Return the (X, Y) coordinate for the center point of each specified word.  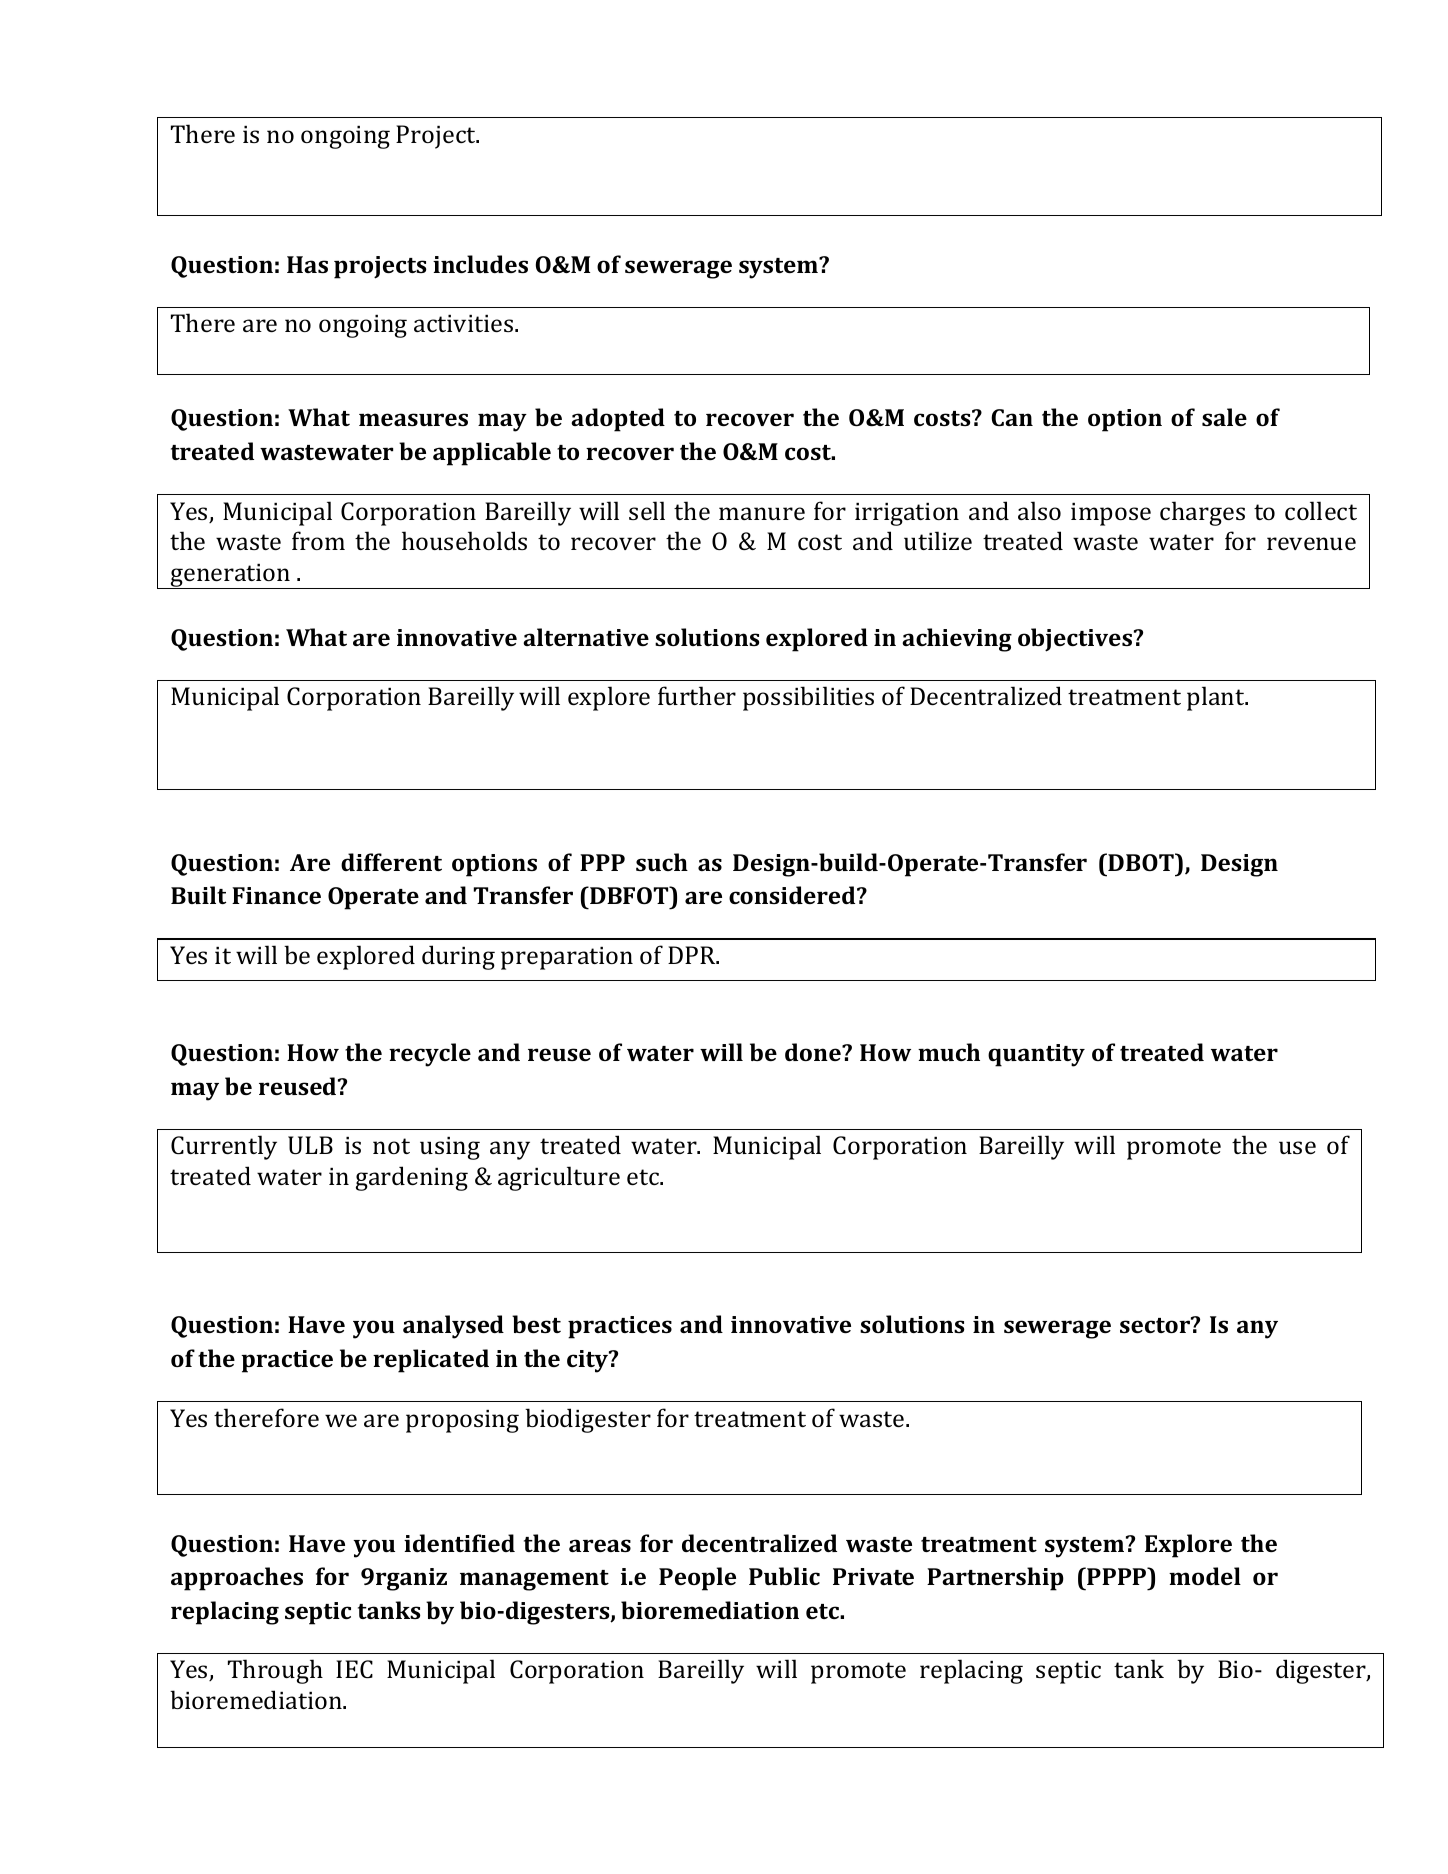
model (1205, 1576)
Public (784, 1576)
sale (1224, 417)
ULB (310, 1145)
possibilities (808, 698)
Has (307, 264)
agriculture (559, 1178)
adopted (618, 420)
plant (1217, 698)
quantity (1036, 1055)
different (391, 862)
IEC (354, 1669)
